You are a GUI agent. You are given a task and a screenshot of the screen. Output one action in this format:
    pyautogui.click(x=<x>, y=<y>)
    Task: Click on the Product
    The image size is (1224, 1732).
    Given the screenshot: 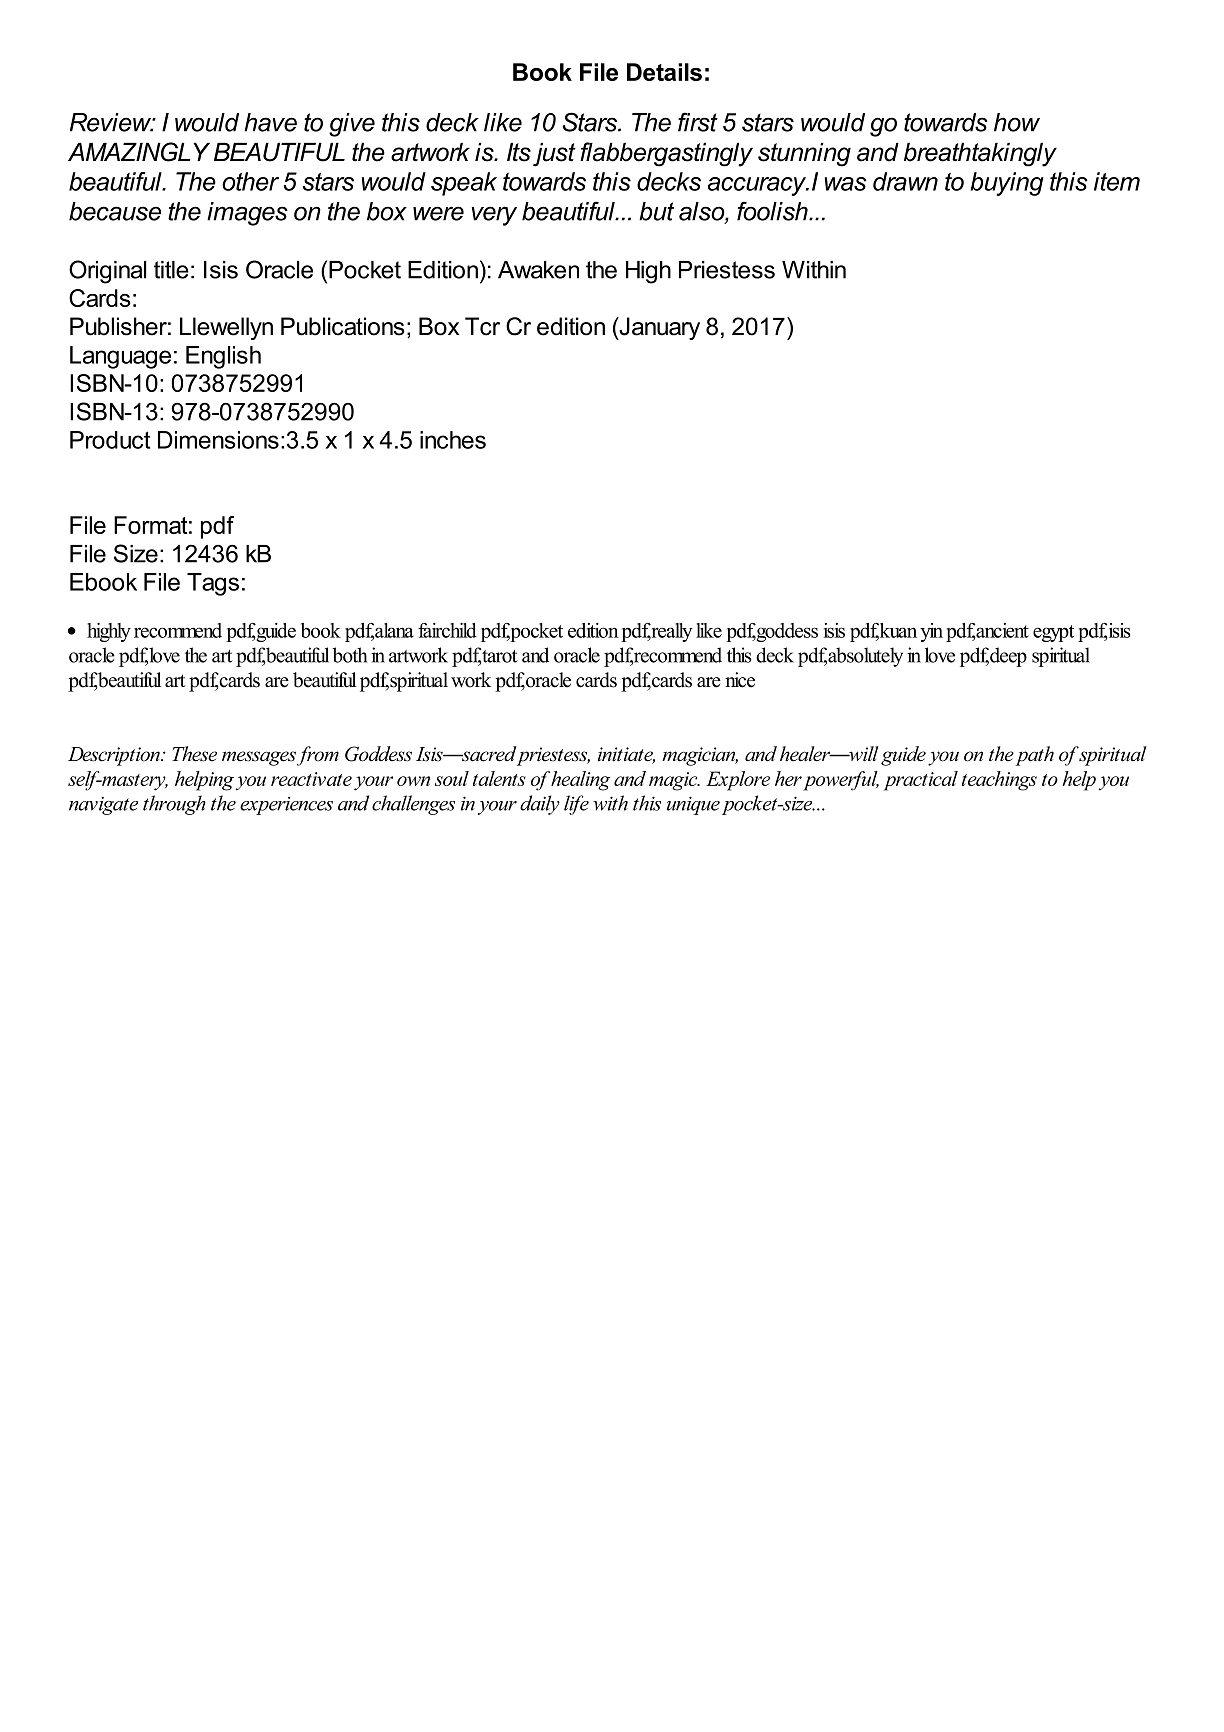 What is the action you would take?
    pyautogui.click(x=110, y=440)
